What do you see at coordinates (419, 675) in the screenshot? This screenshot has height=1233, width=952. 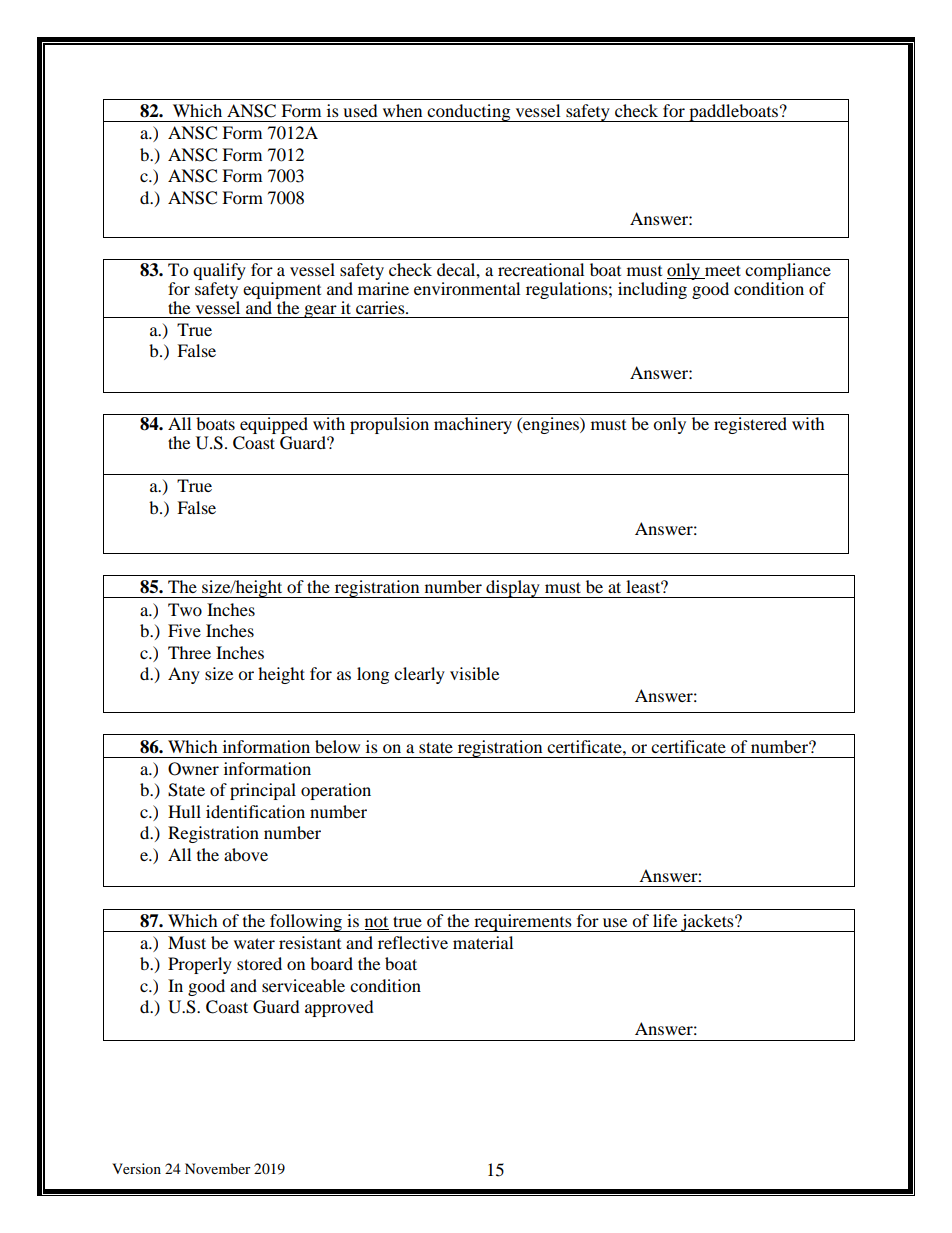 I see `clearly` at bounding box center [419, 675].
